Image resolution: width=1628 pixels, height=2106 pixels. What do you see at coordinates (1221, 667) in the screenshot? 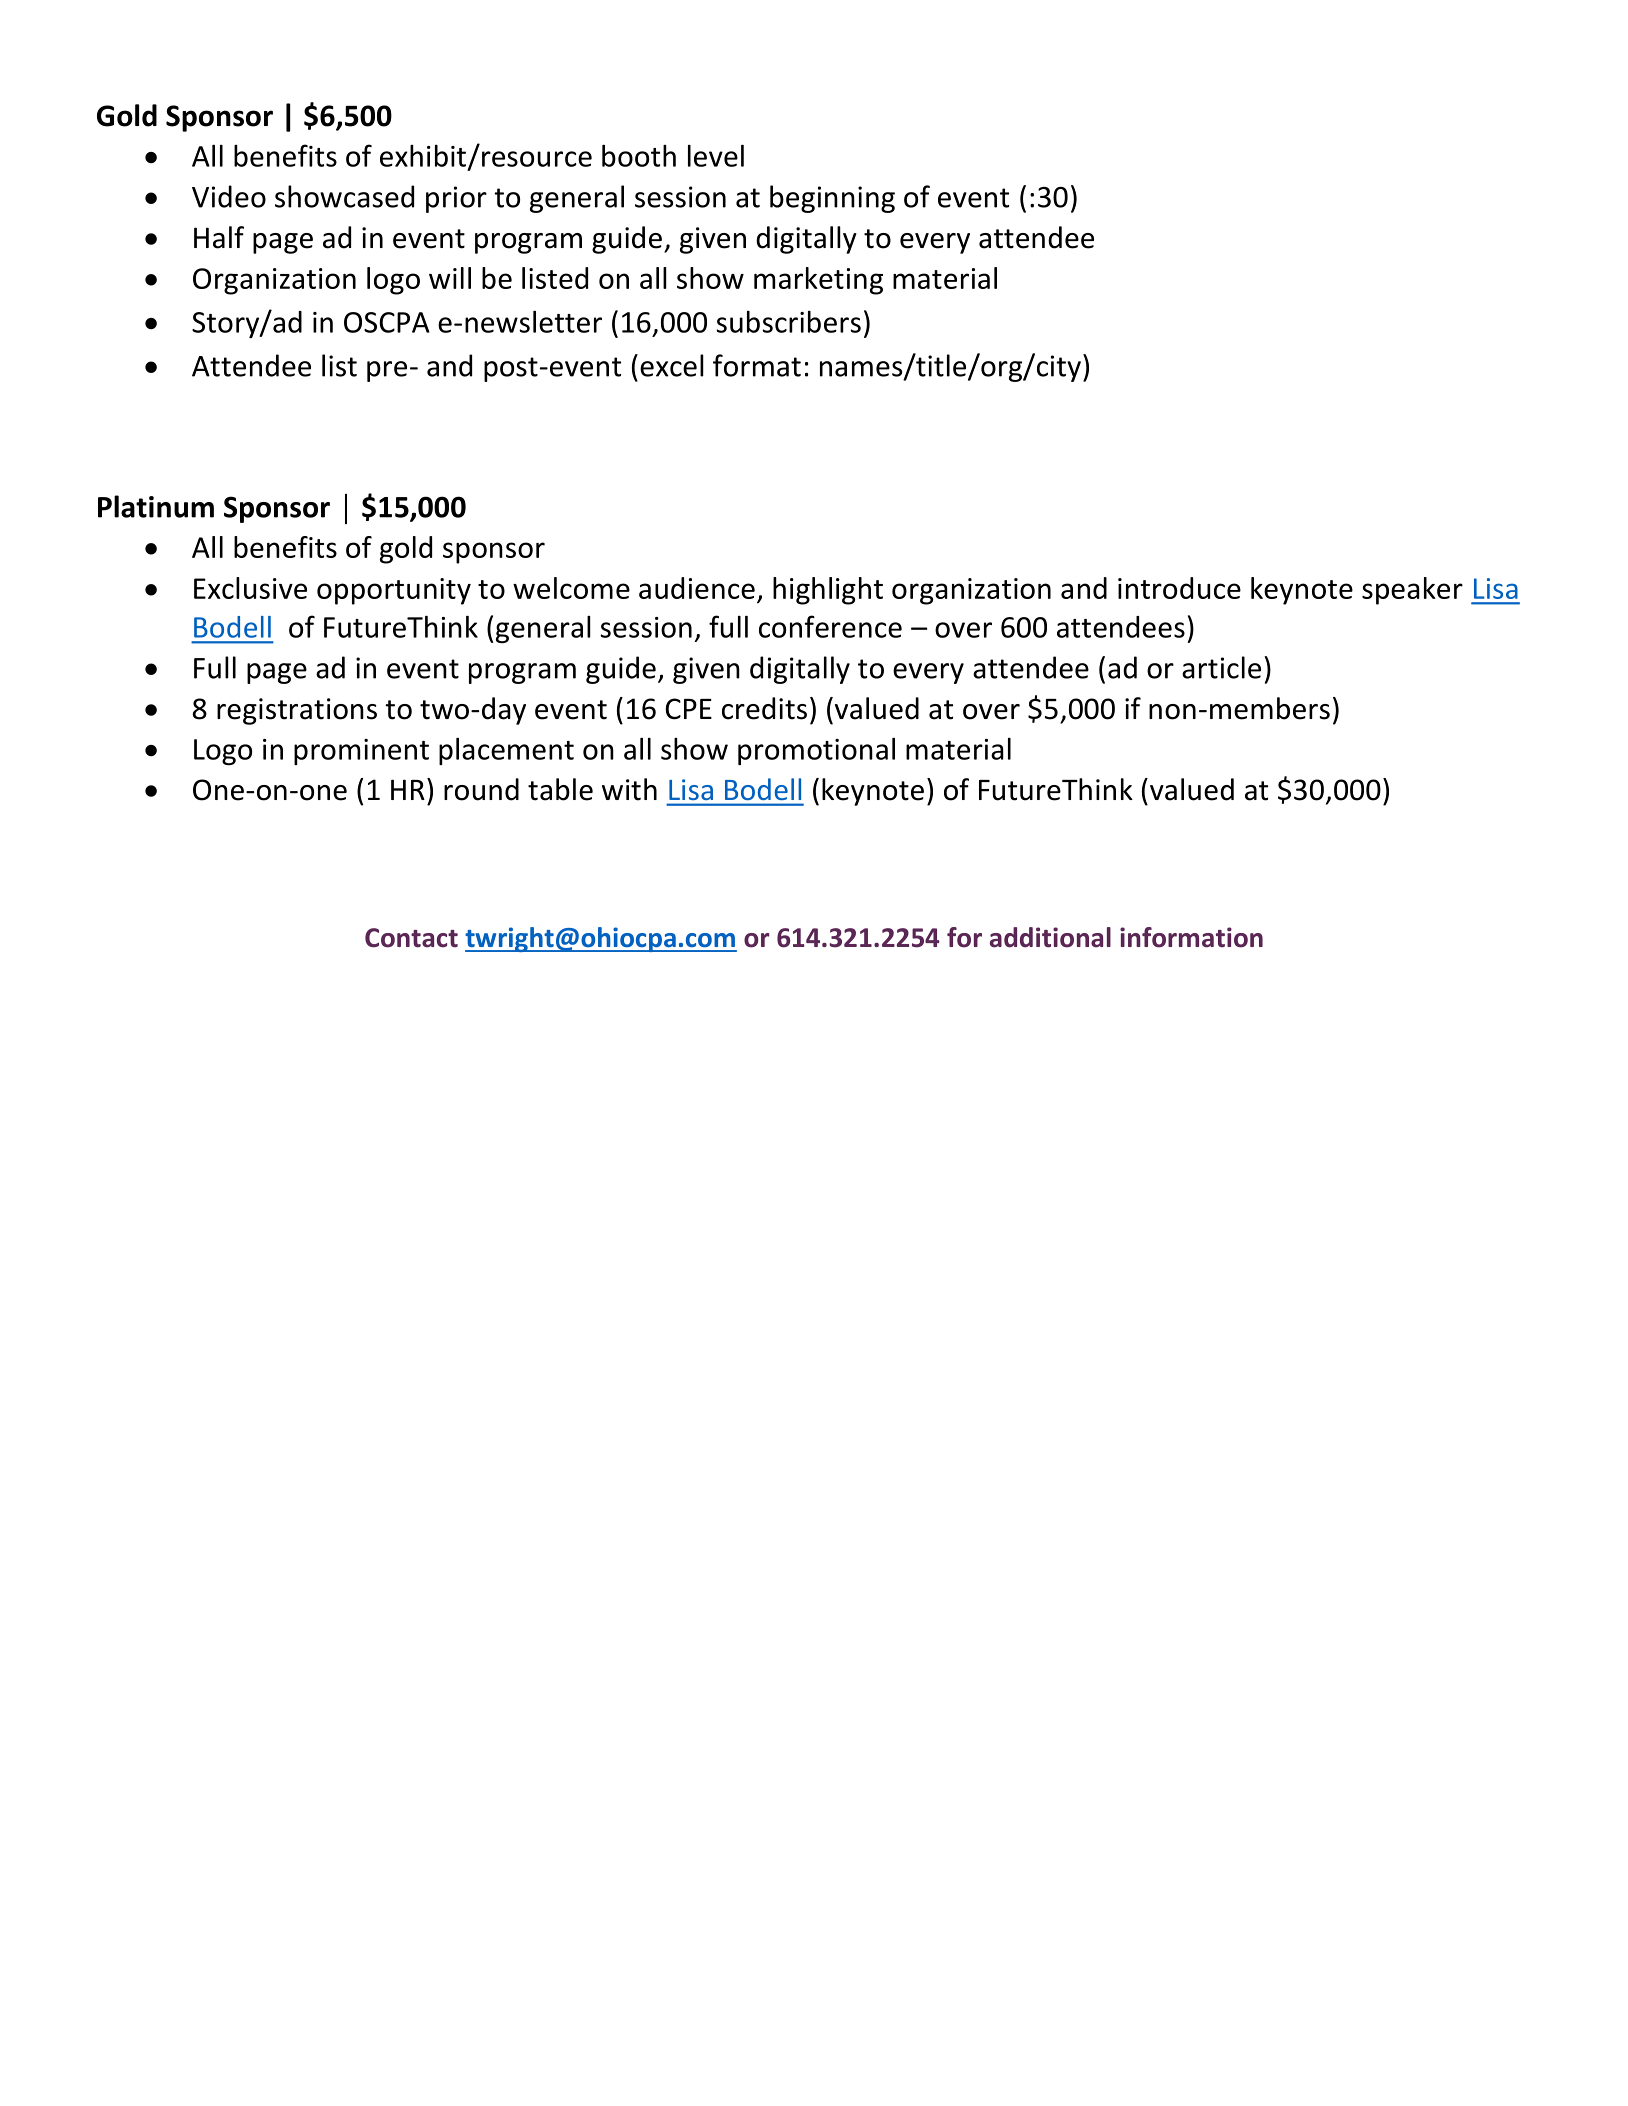
I see `article` at bounding box center [1221, 667].
